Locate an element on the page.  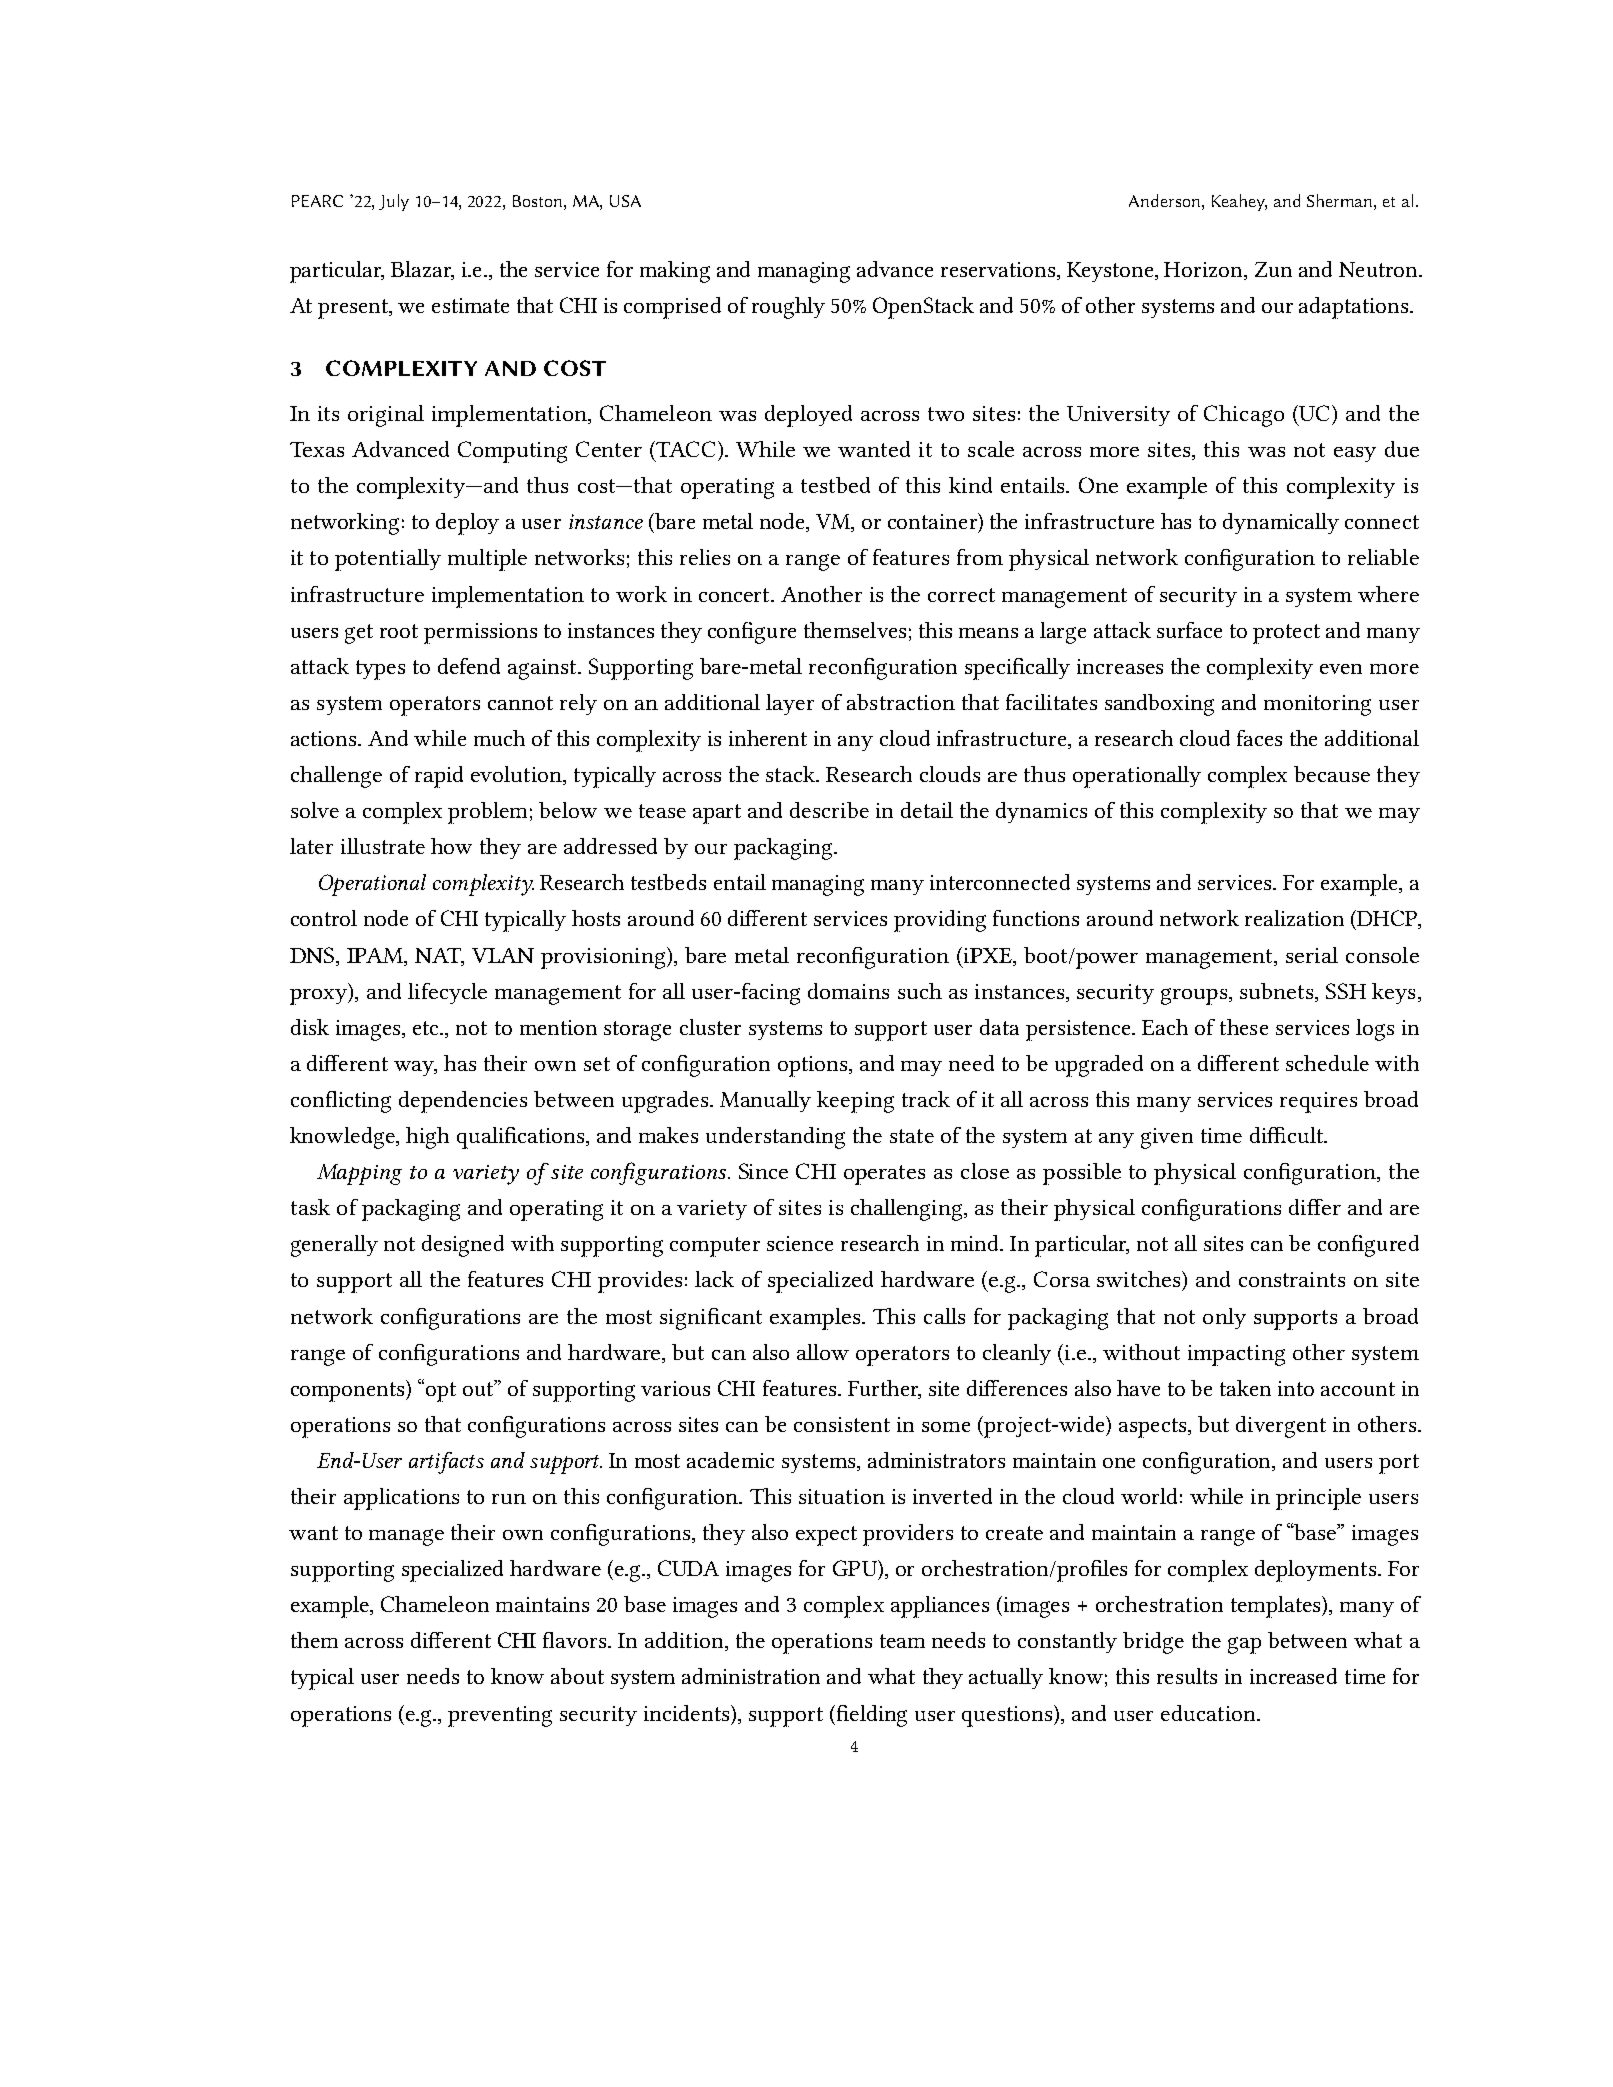
NAT is located at coordinates (439, 956).
